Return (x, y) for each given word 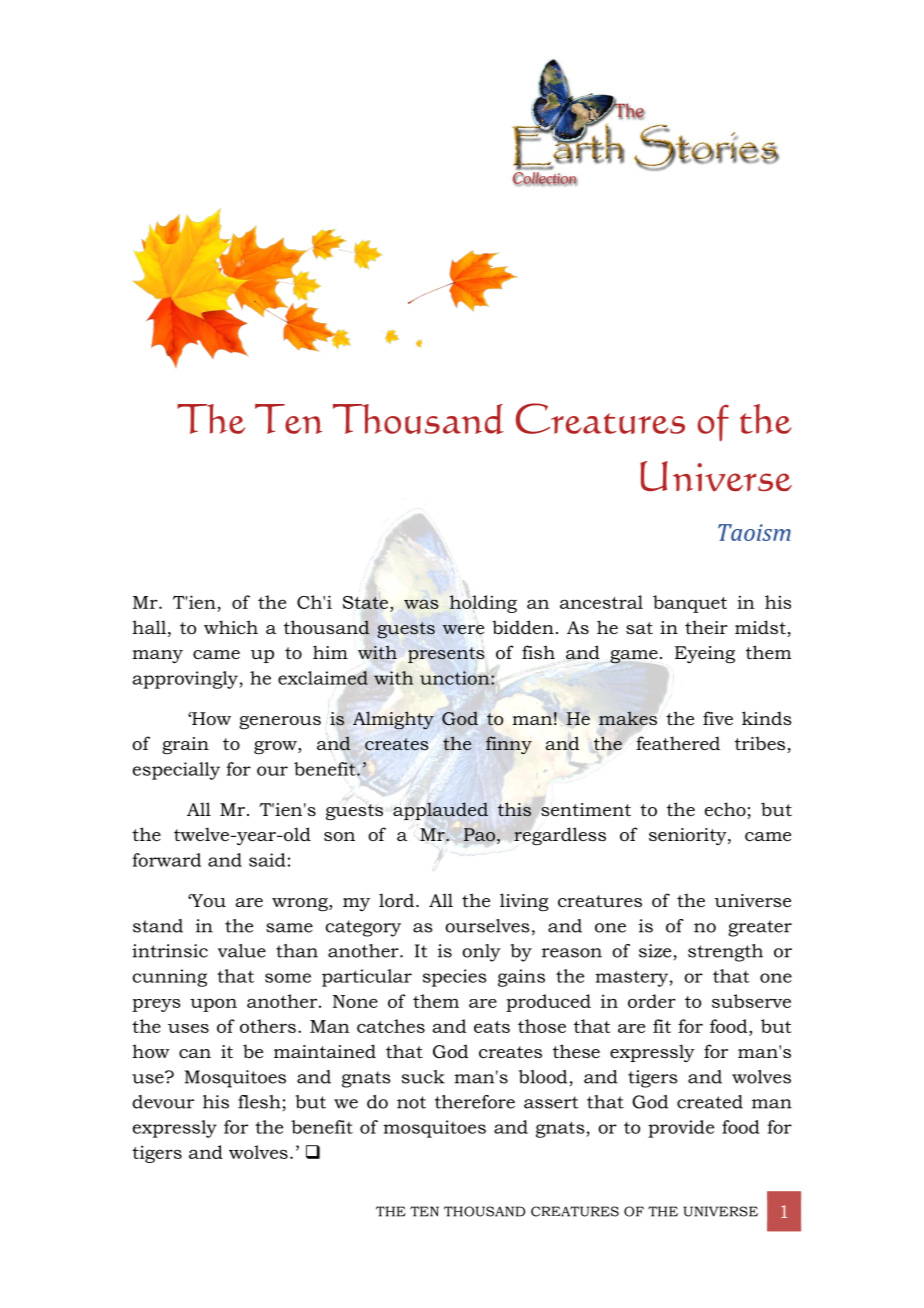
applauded (440, 811)
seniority (689, 836)
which (231, 627)
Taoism (754, 532)
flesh (259, 1102)
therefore (475, 1102)
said (267, 860)
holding (483, 603)
